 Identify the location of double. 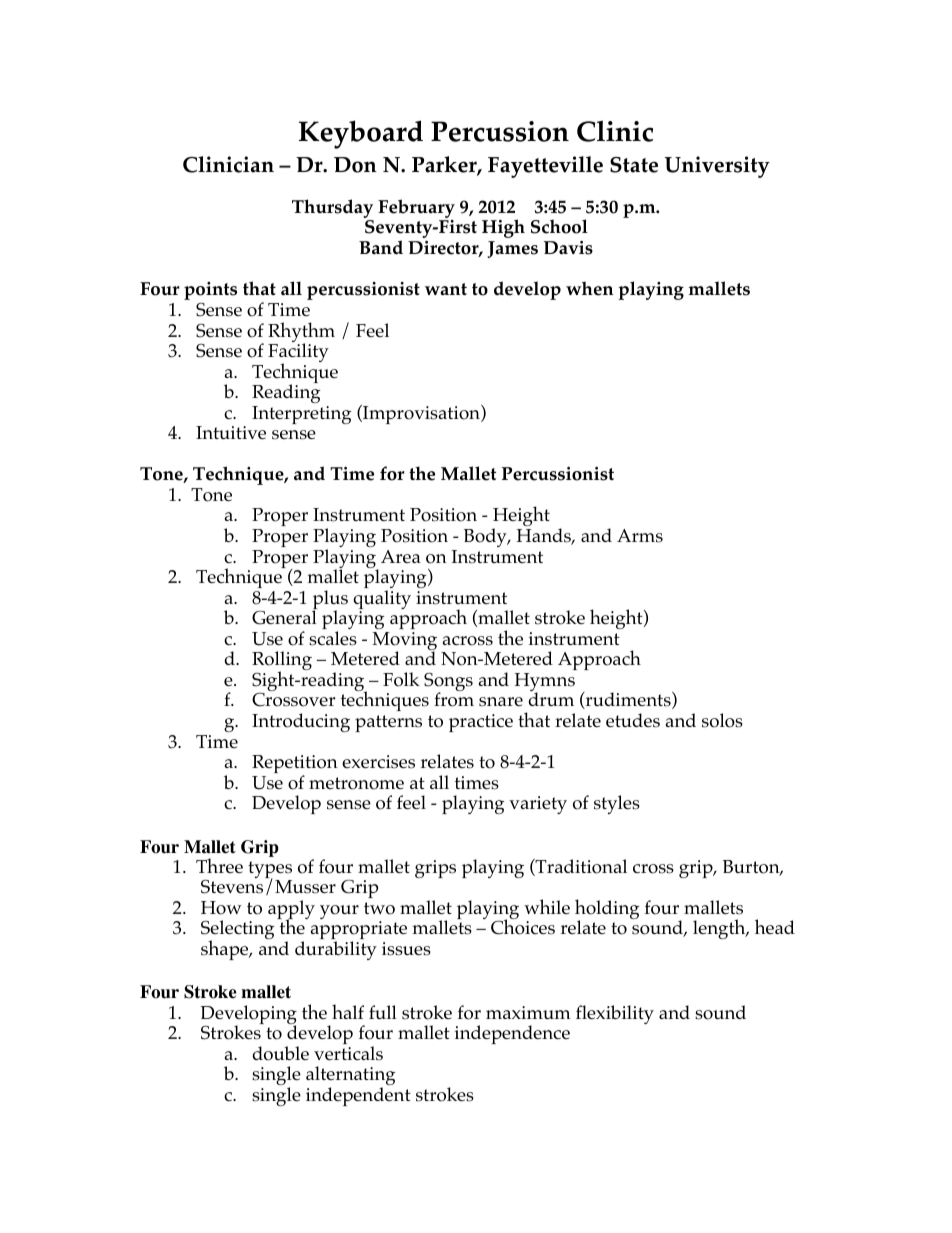
(280, 1053).
